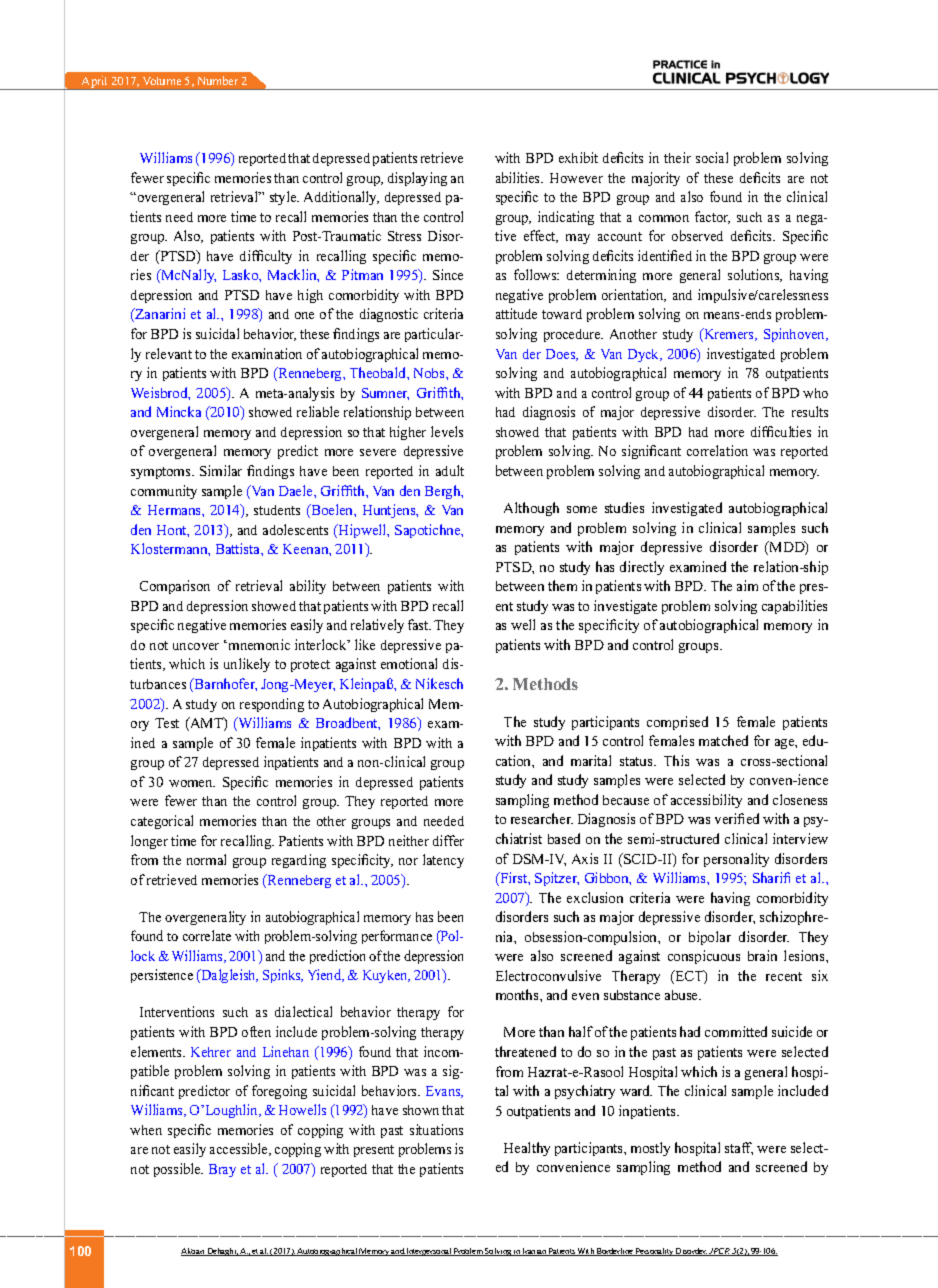 Image resolution: width=938 pixels, height=1288 pixels. Describe the element at coordinates (218, 80) in the image. I see `Number` at that location.
